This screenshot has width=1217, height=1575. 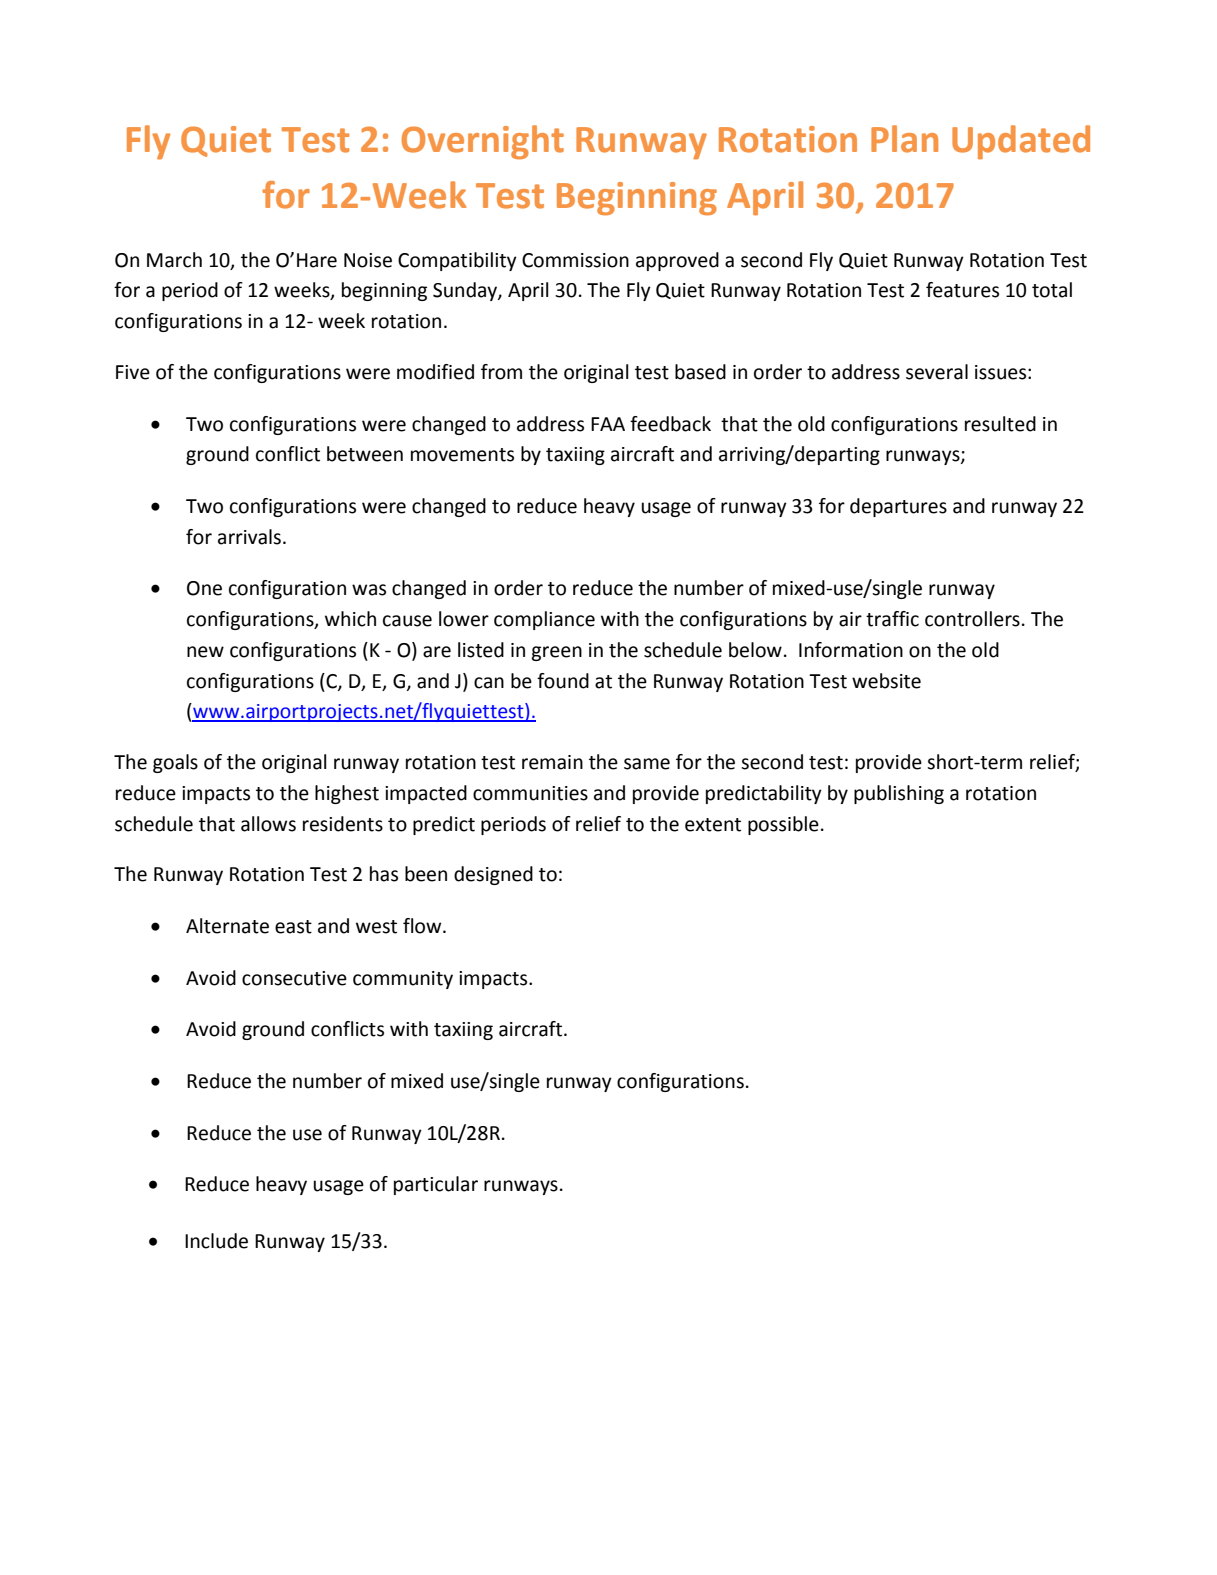 I want to click on allows, so click(x=268, y=824).
